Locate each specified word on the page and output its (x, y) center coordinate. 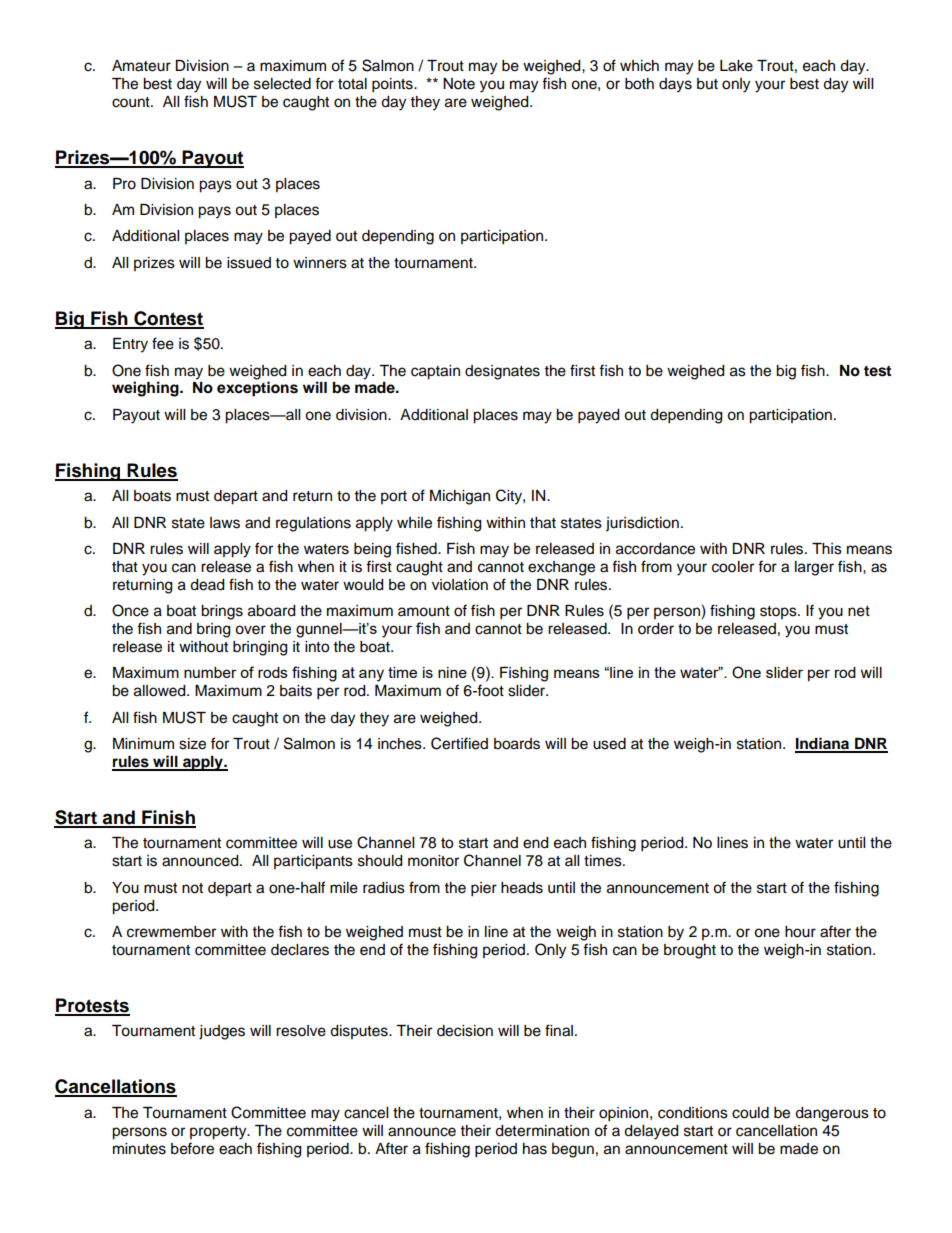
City (510, 497)
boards (517, 744)
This (827, 549)
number (210, 672)
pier (484, 889)
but (707, 84)
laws (225, 523)
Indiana (823, 744)
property (219, 1133)
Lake (736, 66)
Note (459, 84)
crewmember (171, 932)
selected (282, 84)
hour (800, 932)
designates (502, 372)
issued (249, 263)
